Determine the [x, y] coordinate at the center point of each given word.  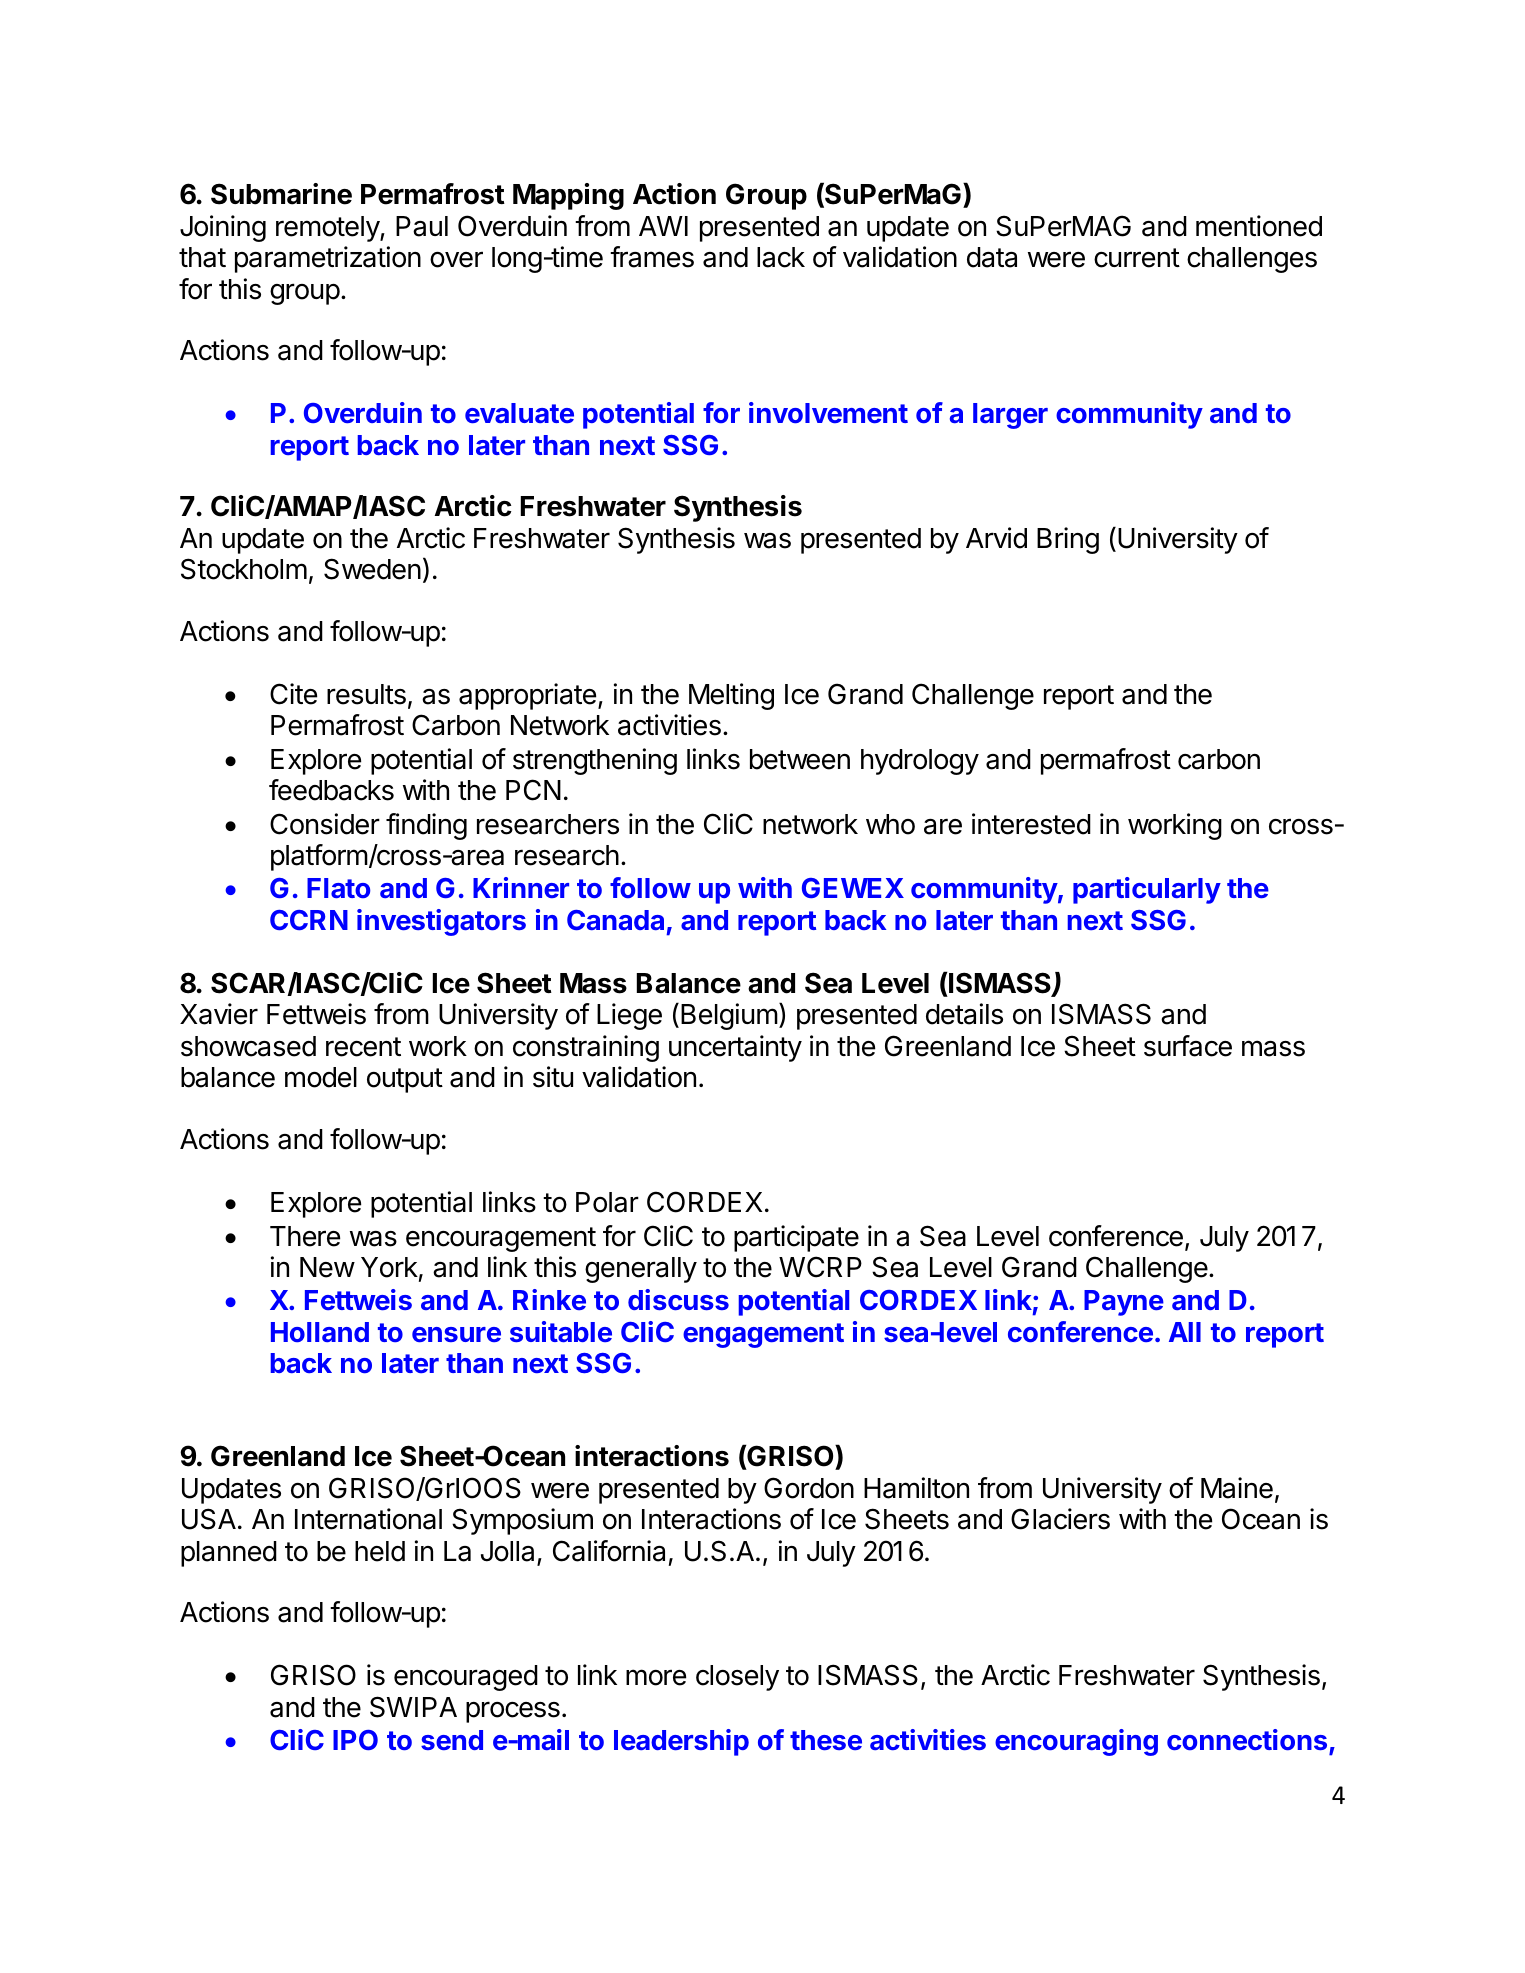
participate [796, 1238]
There [305, 1236]
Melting [731, 696]
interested [1031, 824]
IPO [355, 1740]
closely [737, 1678]
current [1137, 258]
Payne [1124, 1303]
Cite [293, 694]
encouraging [1076, 1742]
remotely [328, 229]
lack [781, 257]
